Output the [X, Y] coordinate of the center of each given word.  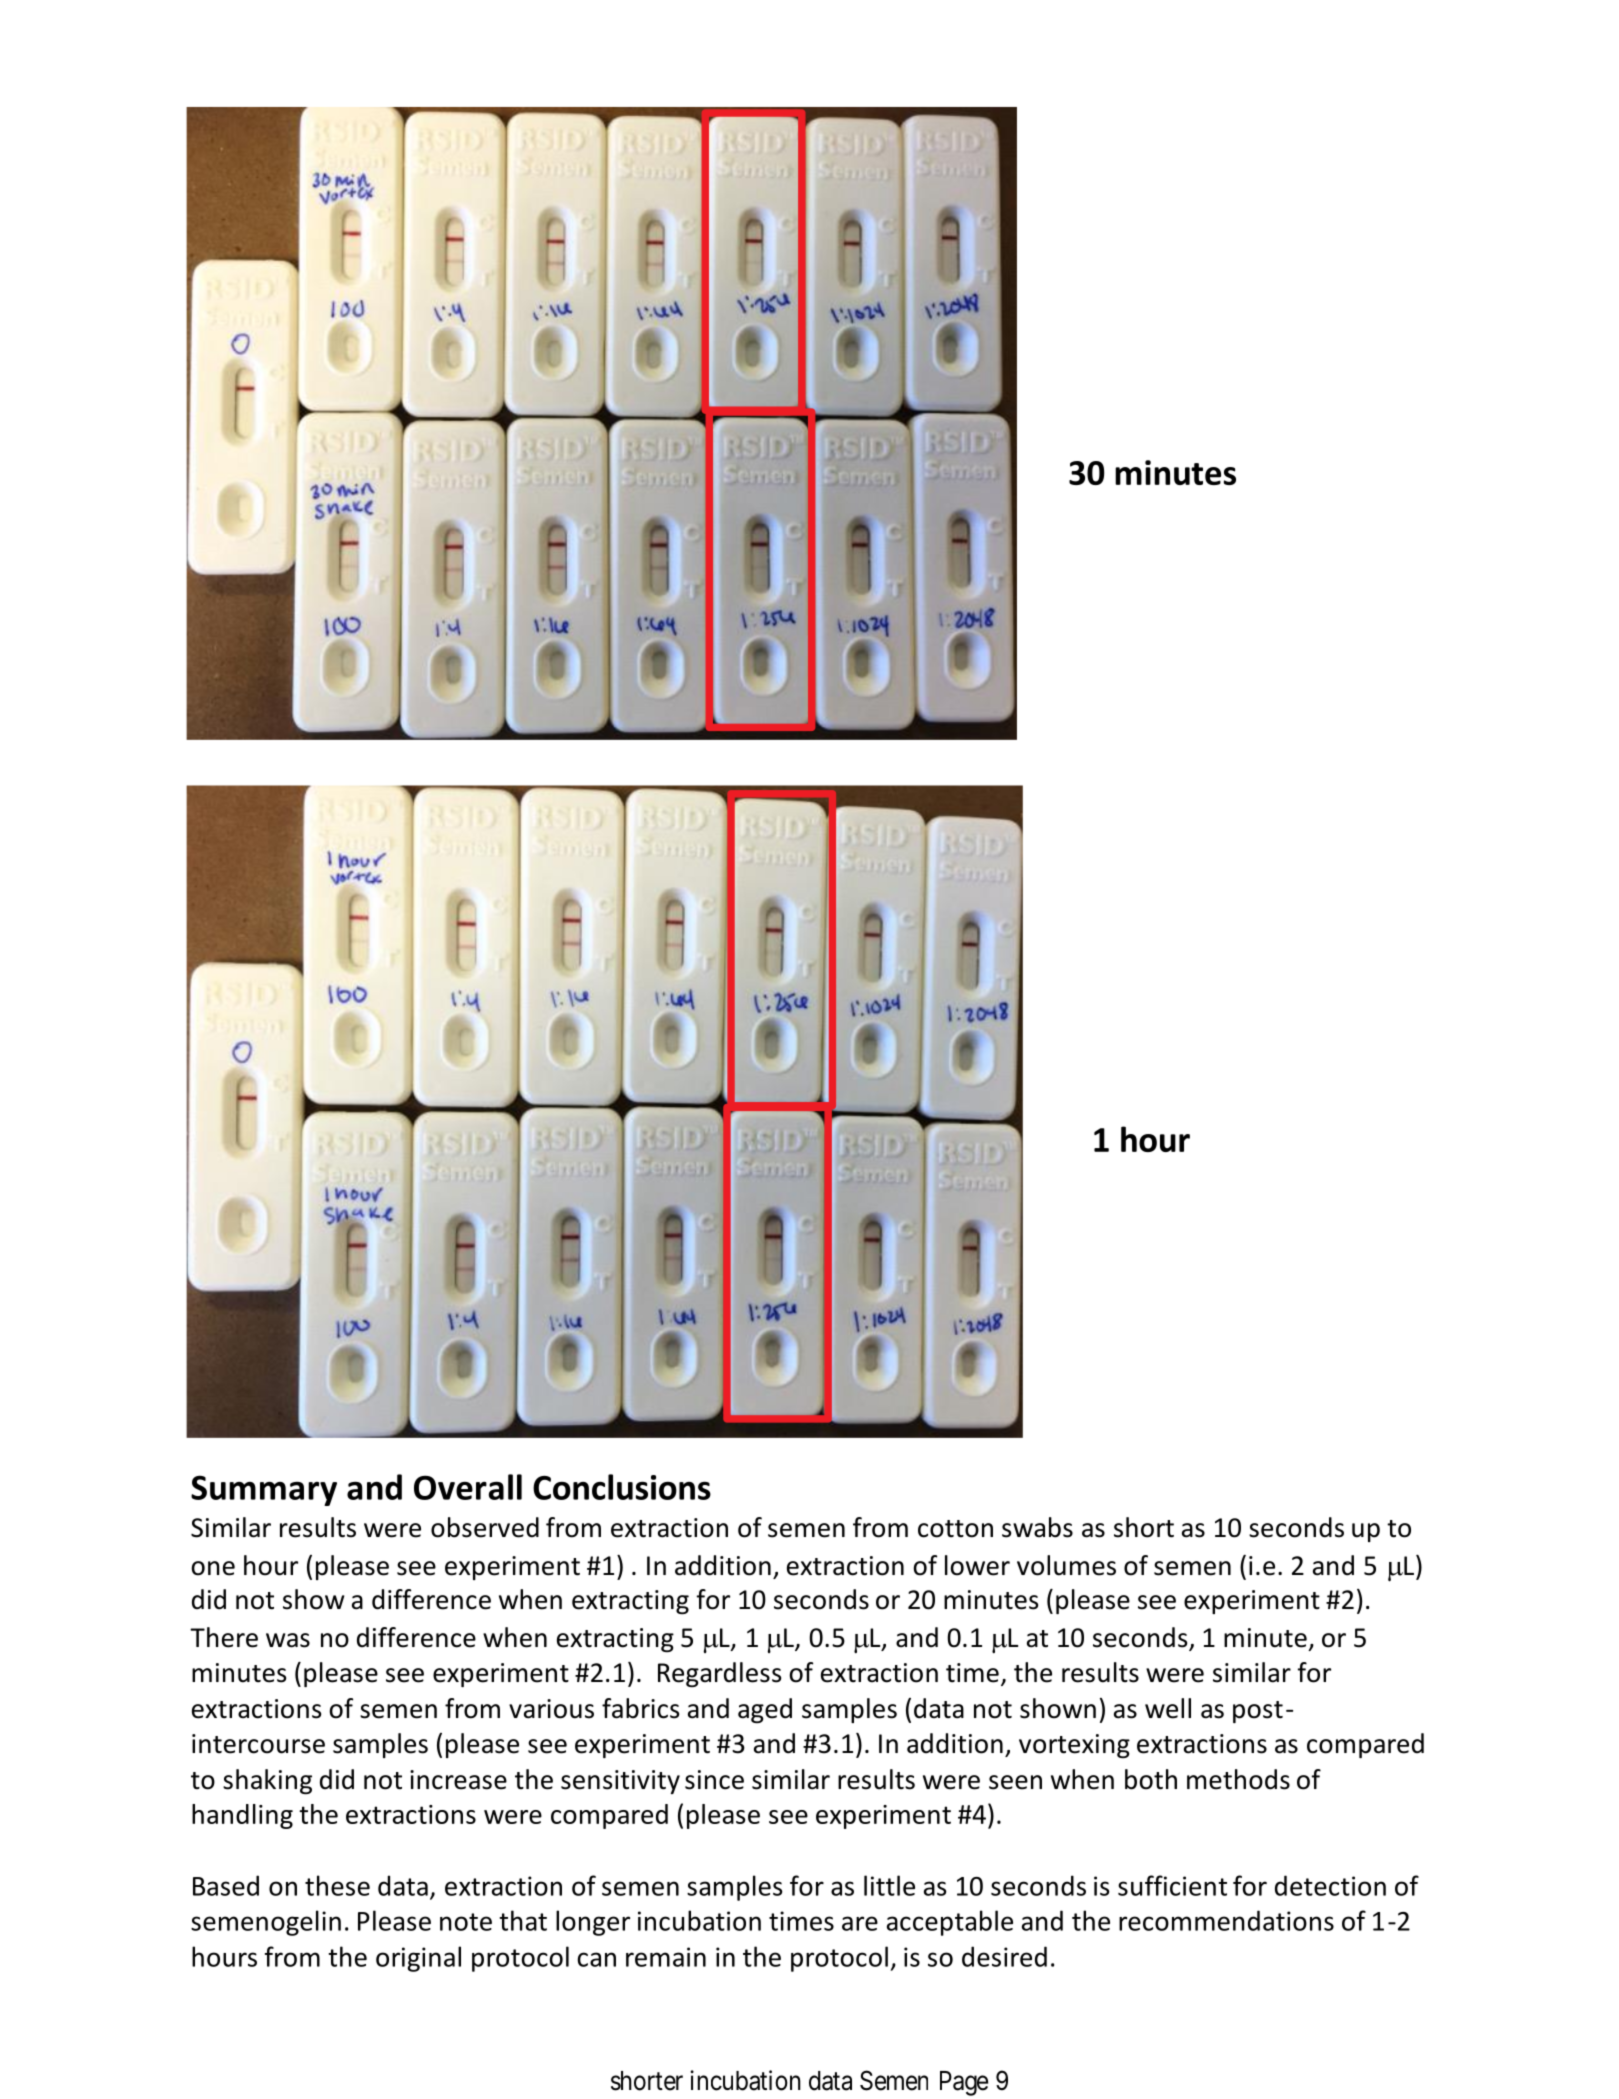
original [418, 1959]
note [466, 1922]
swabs [1037, 1527]
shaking [267, 1781]
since [714, 1780]
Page [964, 2083]
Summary [264, 1490]
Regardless [719, 1674]
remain [666, 1957]
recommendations [1226, 1920]
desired [1004, 1956]
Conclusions [622, 1487]
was [288, 1640]
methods [1238, 1779]
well [1168, 1708]
